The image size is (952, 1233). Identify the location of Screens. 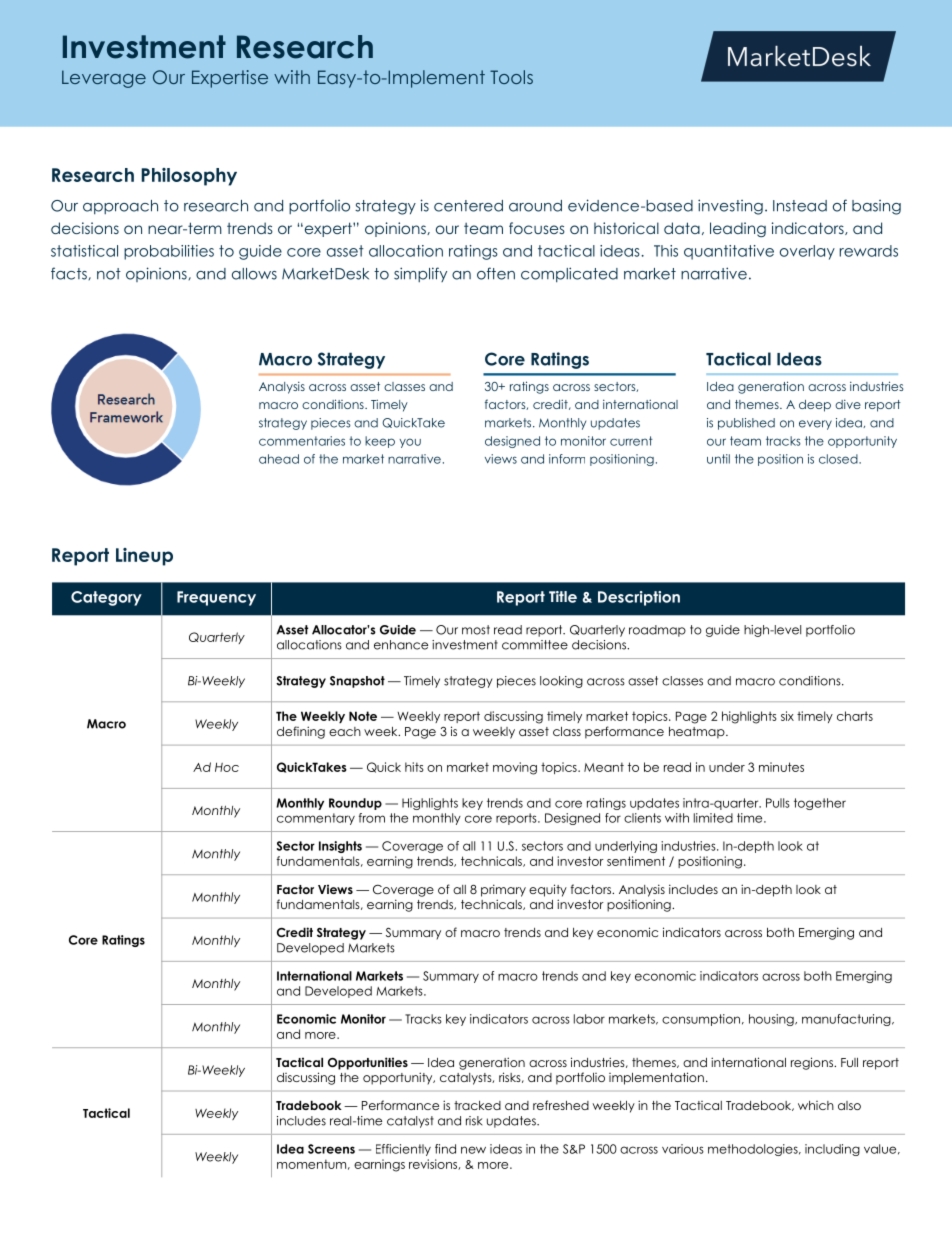
(331, 1149).
